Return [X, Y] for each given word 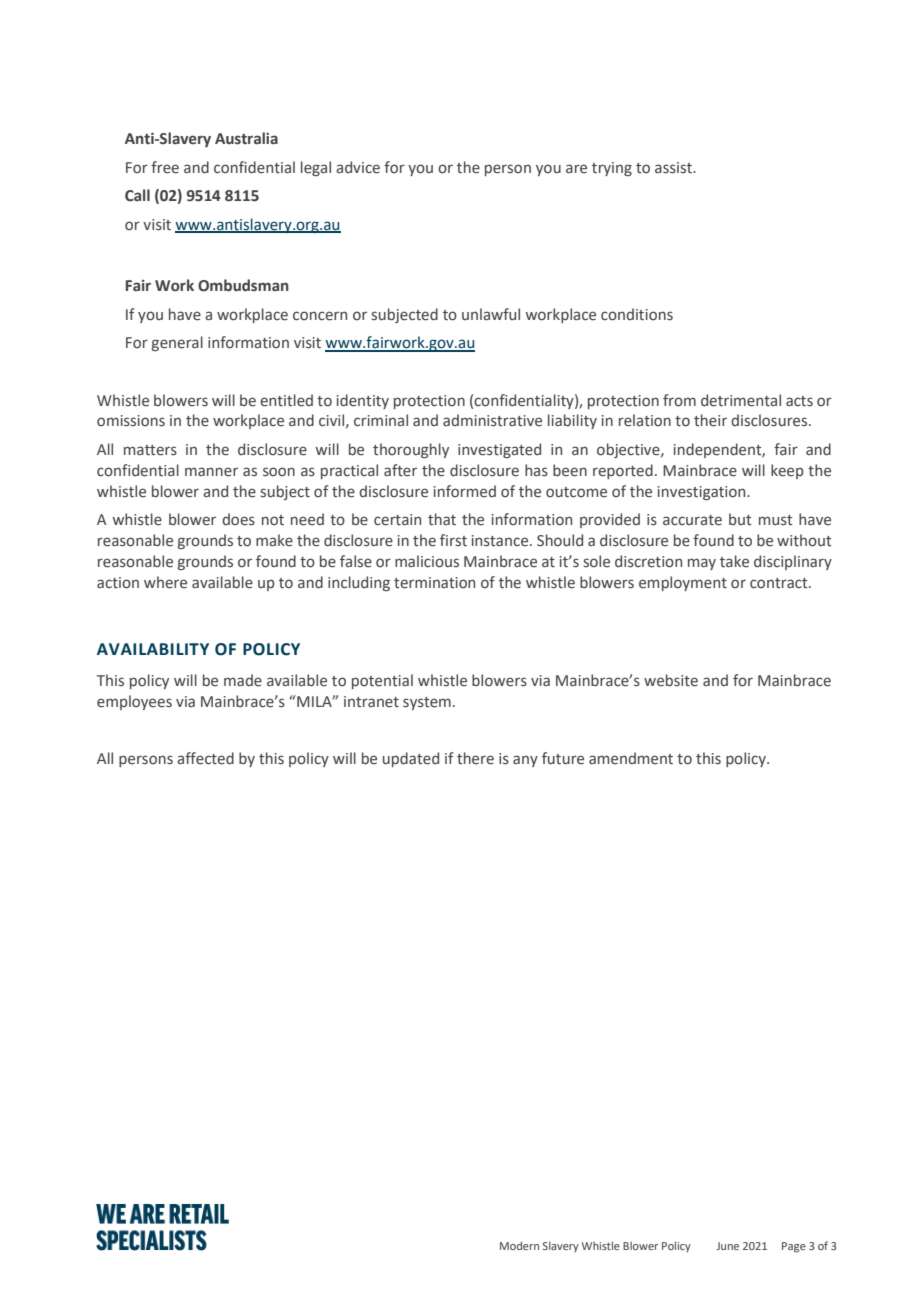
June [727, 1246]
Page [794, 1247]
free [165, 167]
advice [358, 167]
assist [674, 168]
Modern [519, 1245]
